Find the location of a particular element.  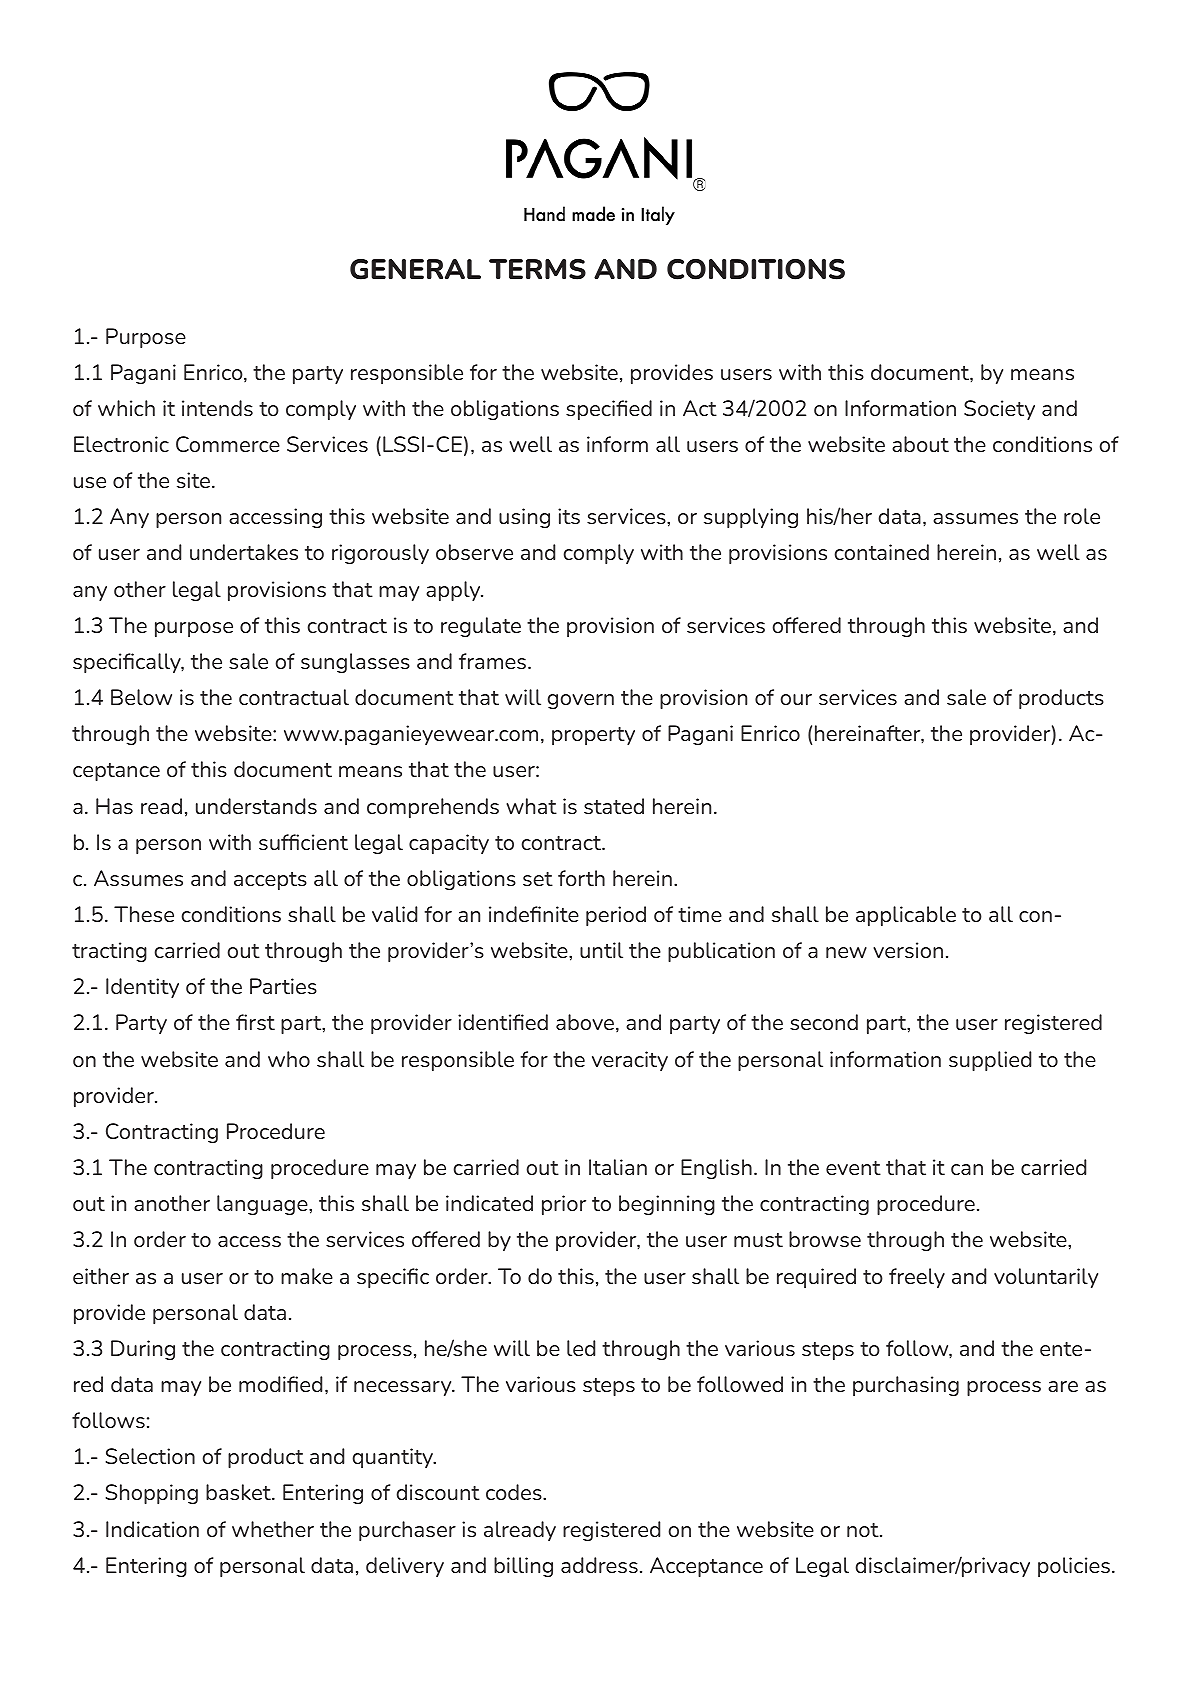

TERMS is located at coordinates (537, 269).
